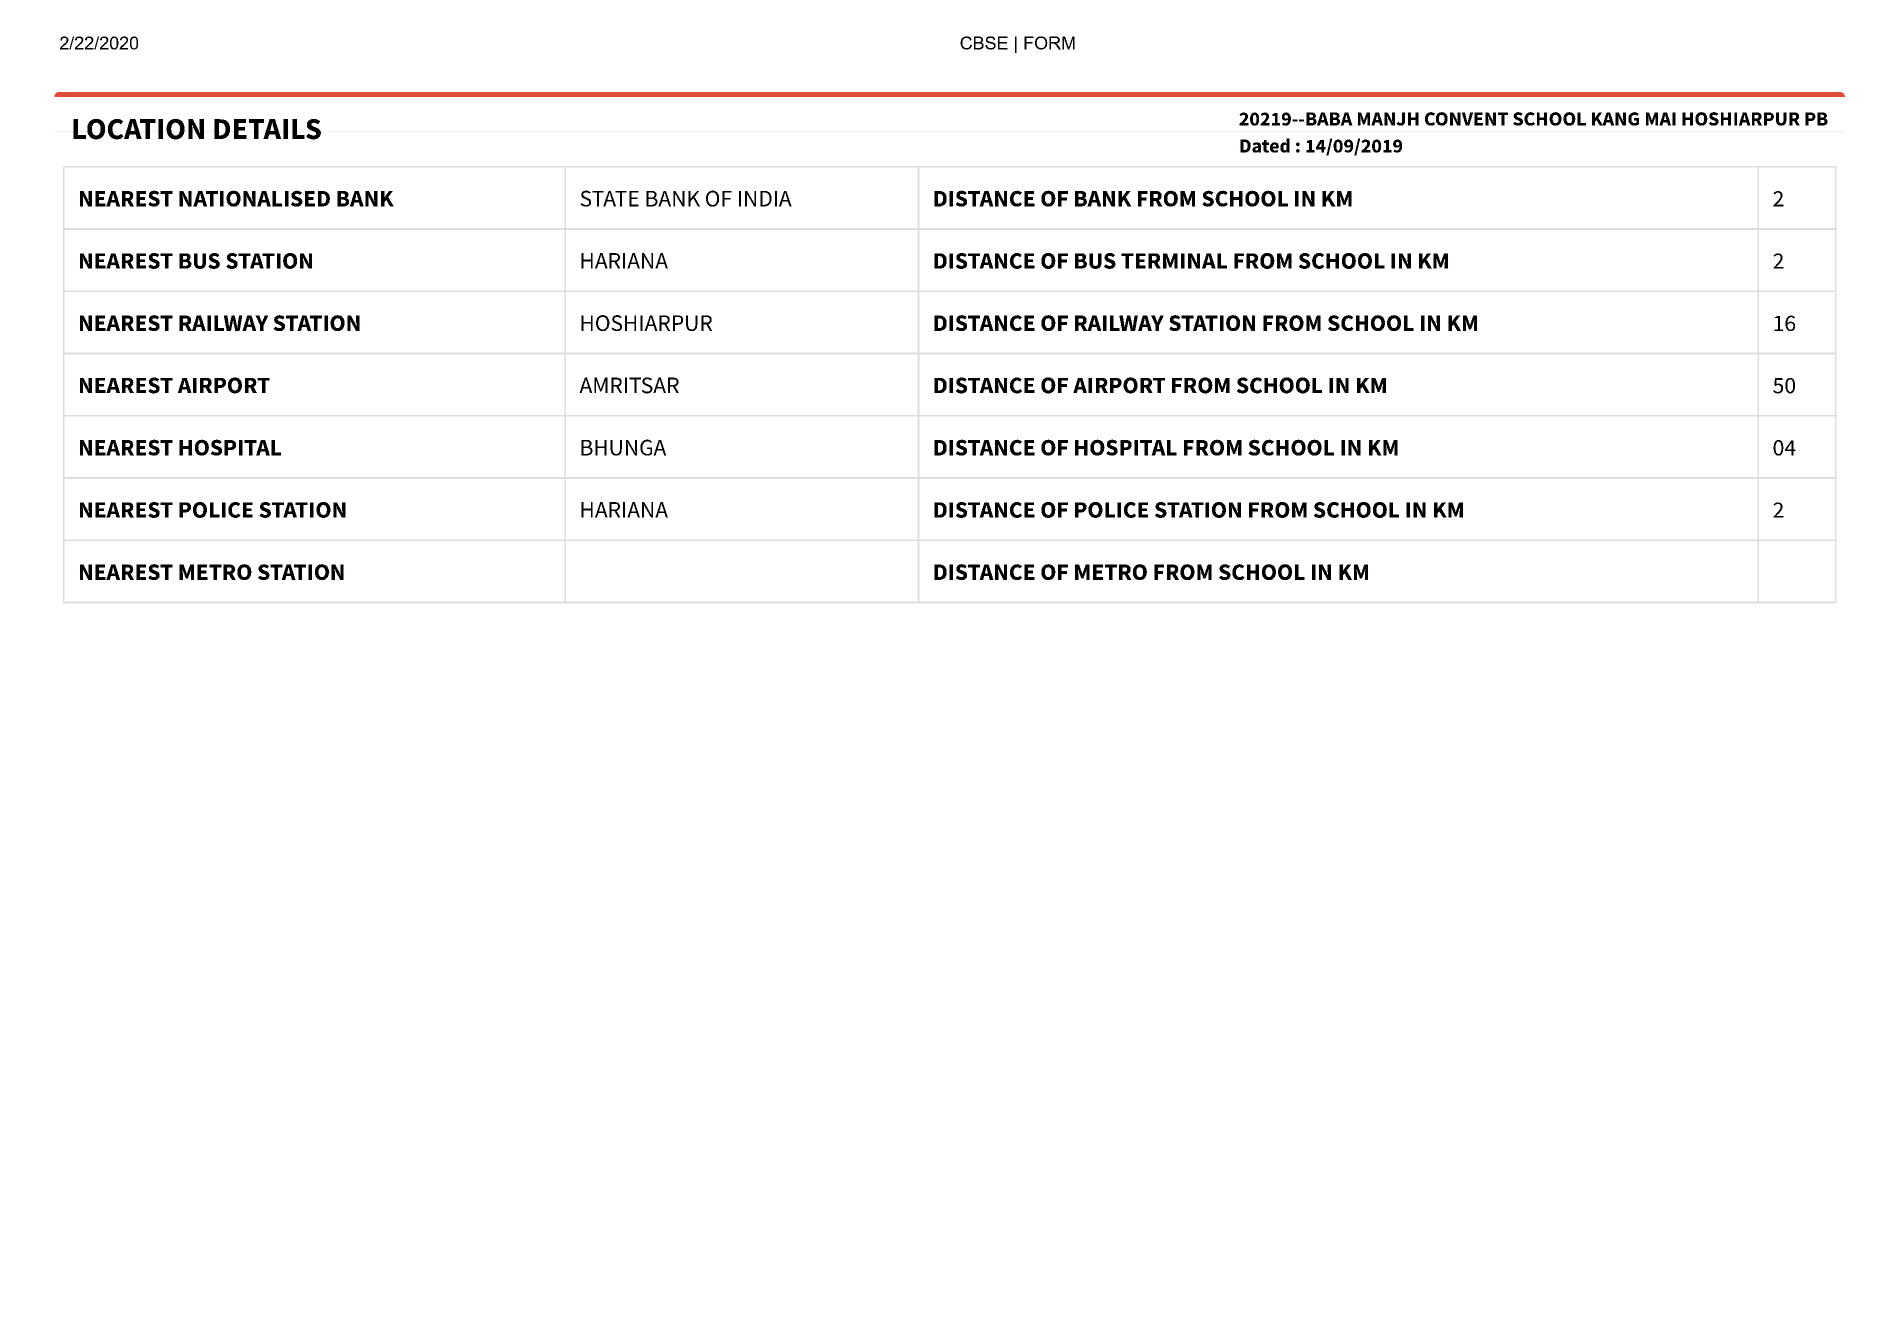 The height and width of the screenshot is (1334, 1888). Describe the element at coordinates (138, 129) in the screenshot. I see `LOCATION` at that location.
